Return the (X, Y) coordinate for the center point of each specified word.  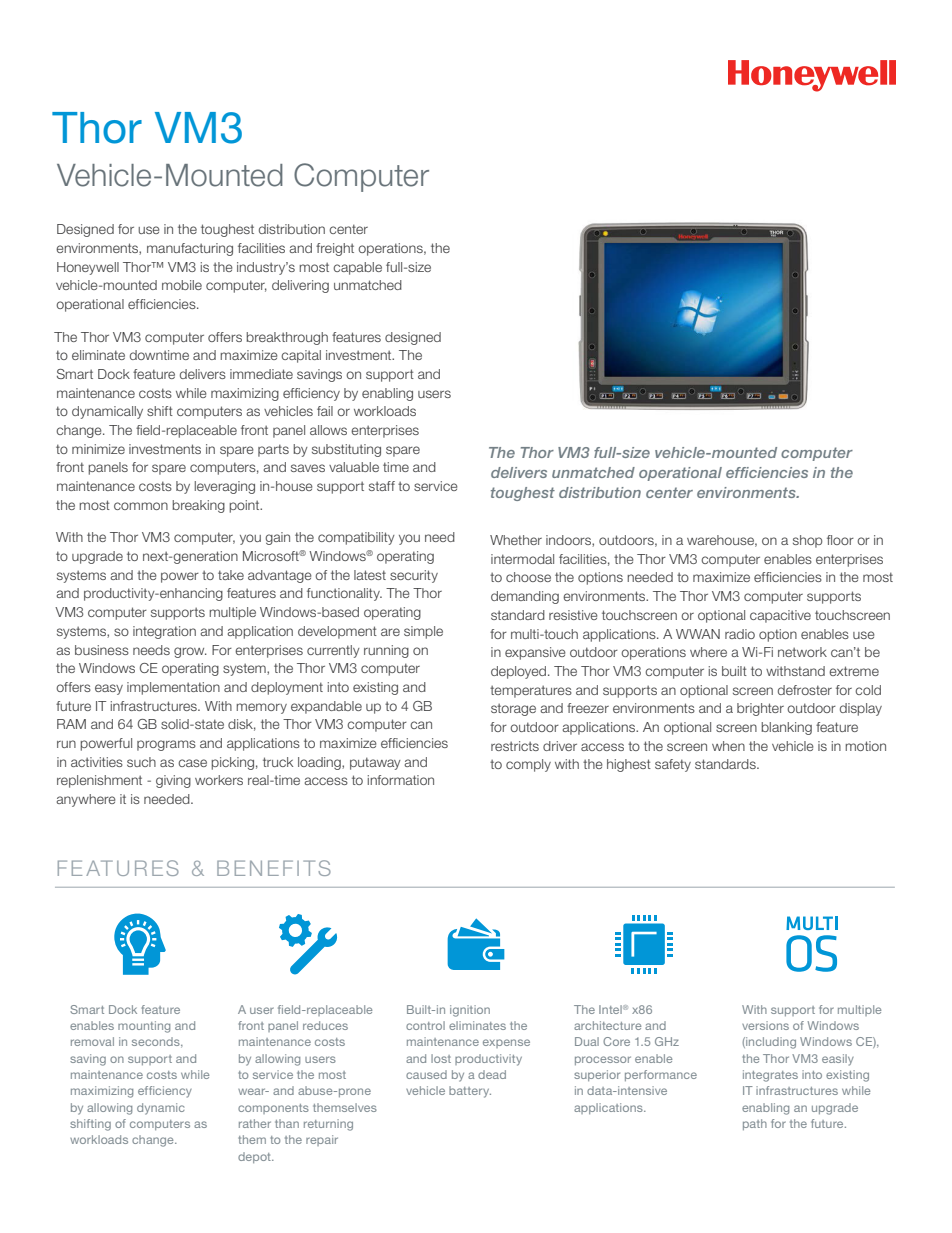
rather (255, 1123)
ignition (470, 1011)
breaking (198, 506)
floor (840, 540)
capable (357, 268)
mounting (144, 1027)
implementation (173, 688)
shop (807, 541)
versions (765, 1025)
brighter (760, 709)
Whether (516, 540)
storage (513, 709)
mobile (182, 285)
